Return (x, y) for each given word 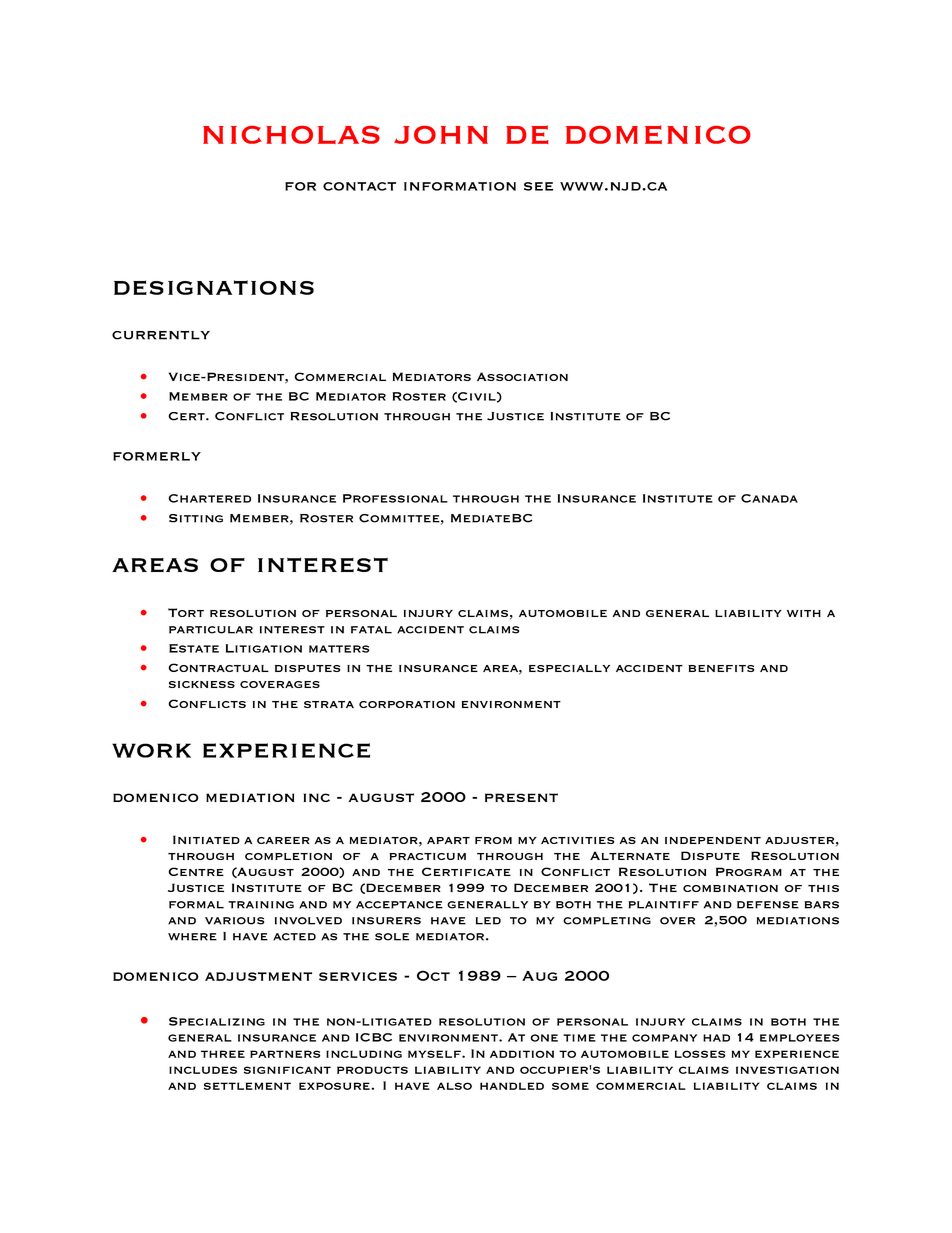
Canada (769, 498)
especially (569, 668)
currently (161, 335)
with (804, 613)
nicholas (291, 135)
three (223, 1054)
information (460, 186)
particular (211, 630)
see (538, 186)
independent (713, 840)
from (493, 840)
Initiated (206, 839)
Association (522, 376)
